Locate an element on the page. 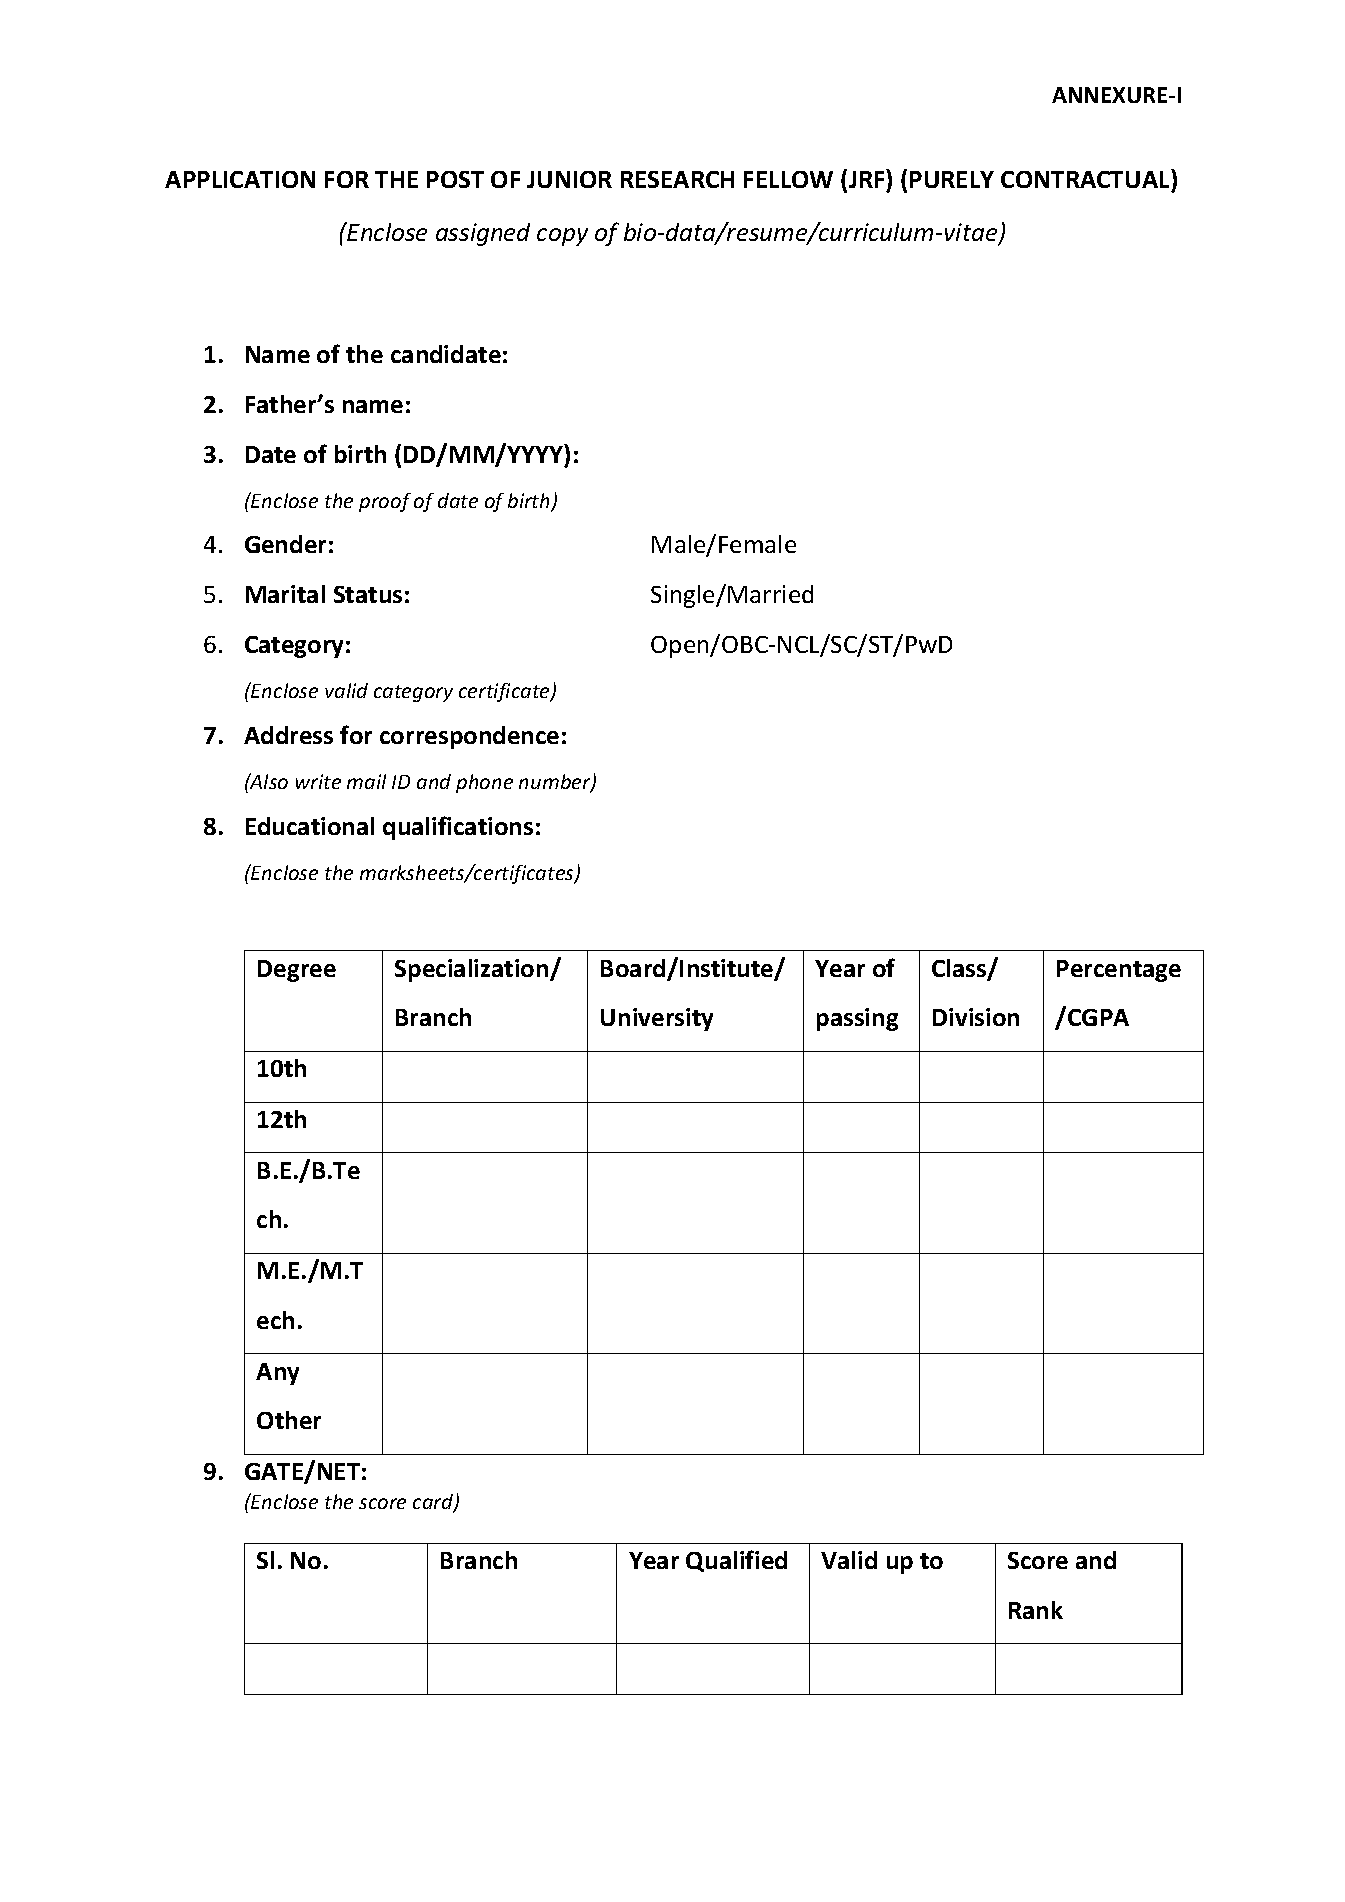 Image resolution: width=1345 pixels, height=1902 pixels. APPLICATION is located at coordinates (240, 179).
